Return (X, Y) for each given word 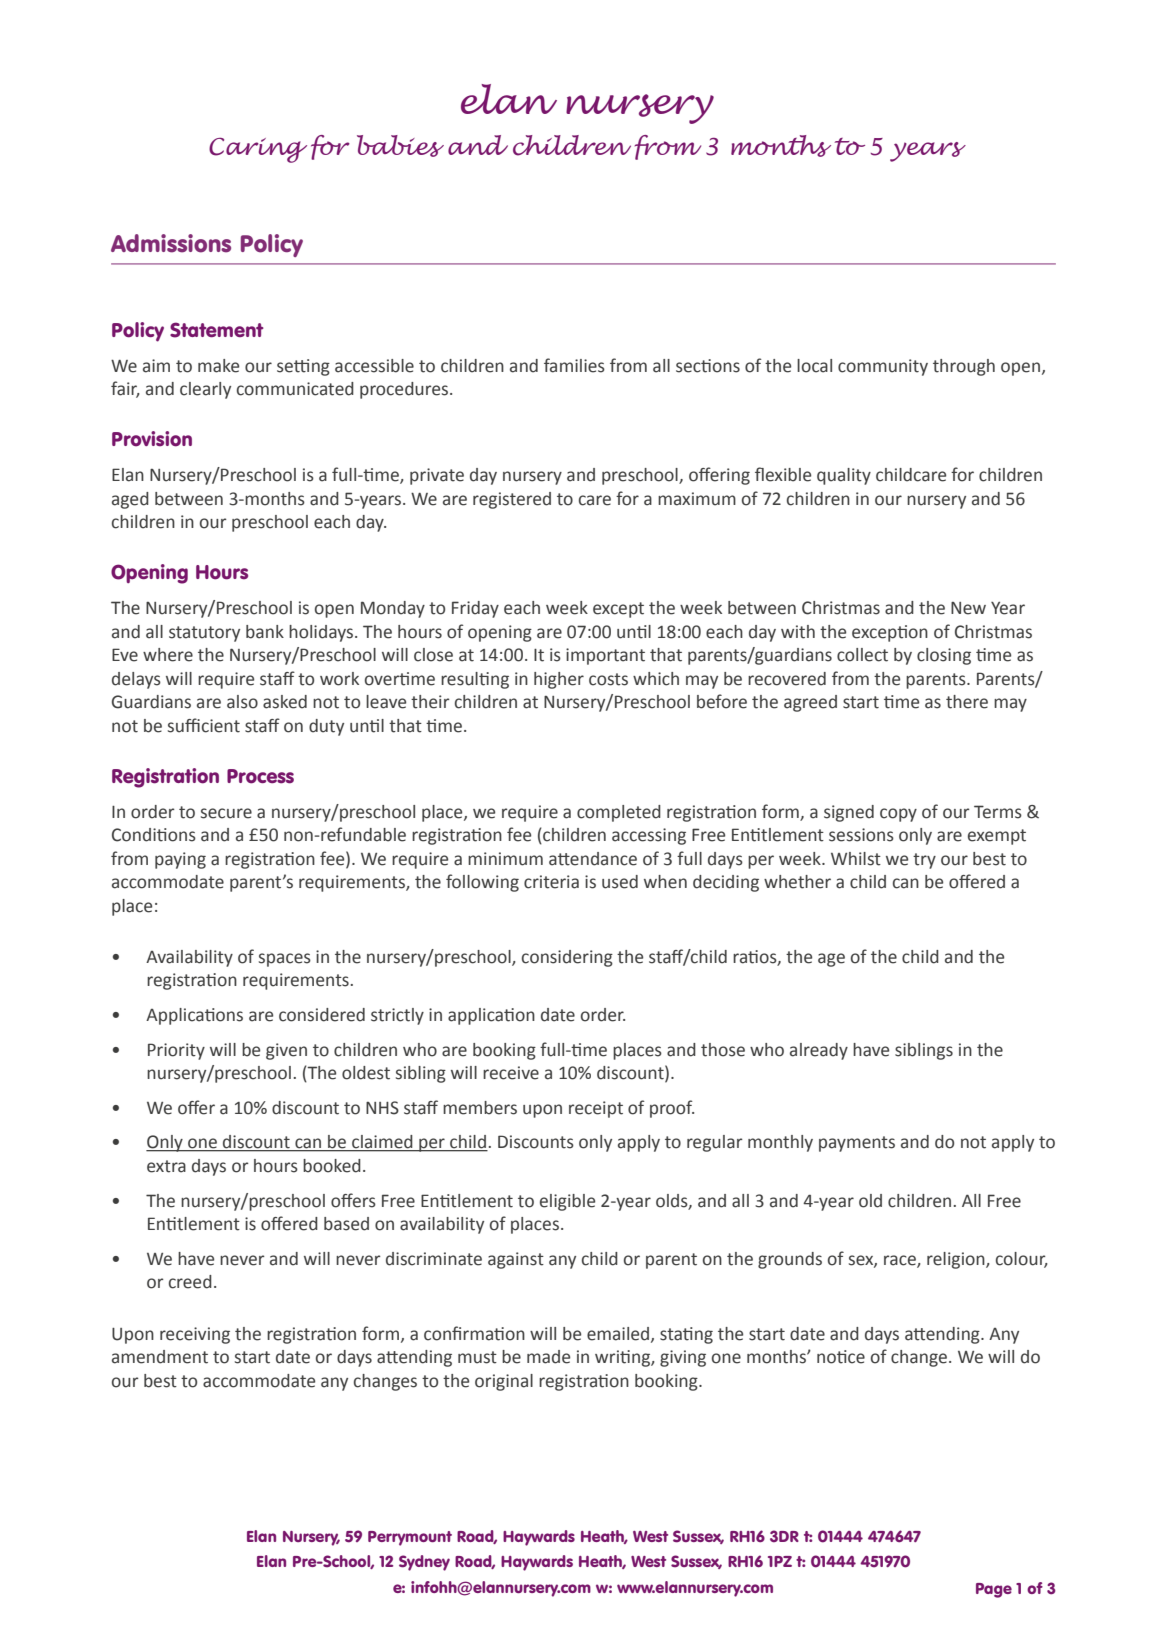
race (901, 1261)
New (968, 608)
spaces (285, 960)
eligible (567, 1202)
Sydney (424, 1563)
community (883, 367)
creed (190, 1282)
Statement (217, 330)
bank (265, 632)
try (924, 861)
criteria (551, 882)
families (574, 365)
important (605, 656)
